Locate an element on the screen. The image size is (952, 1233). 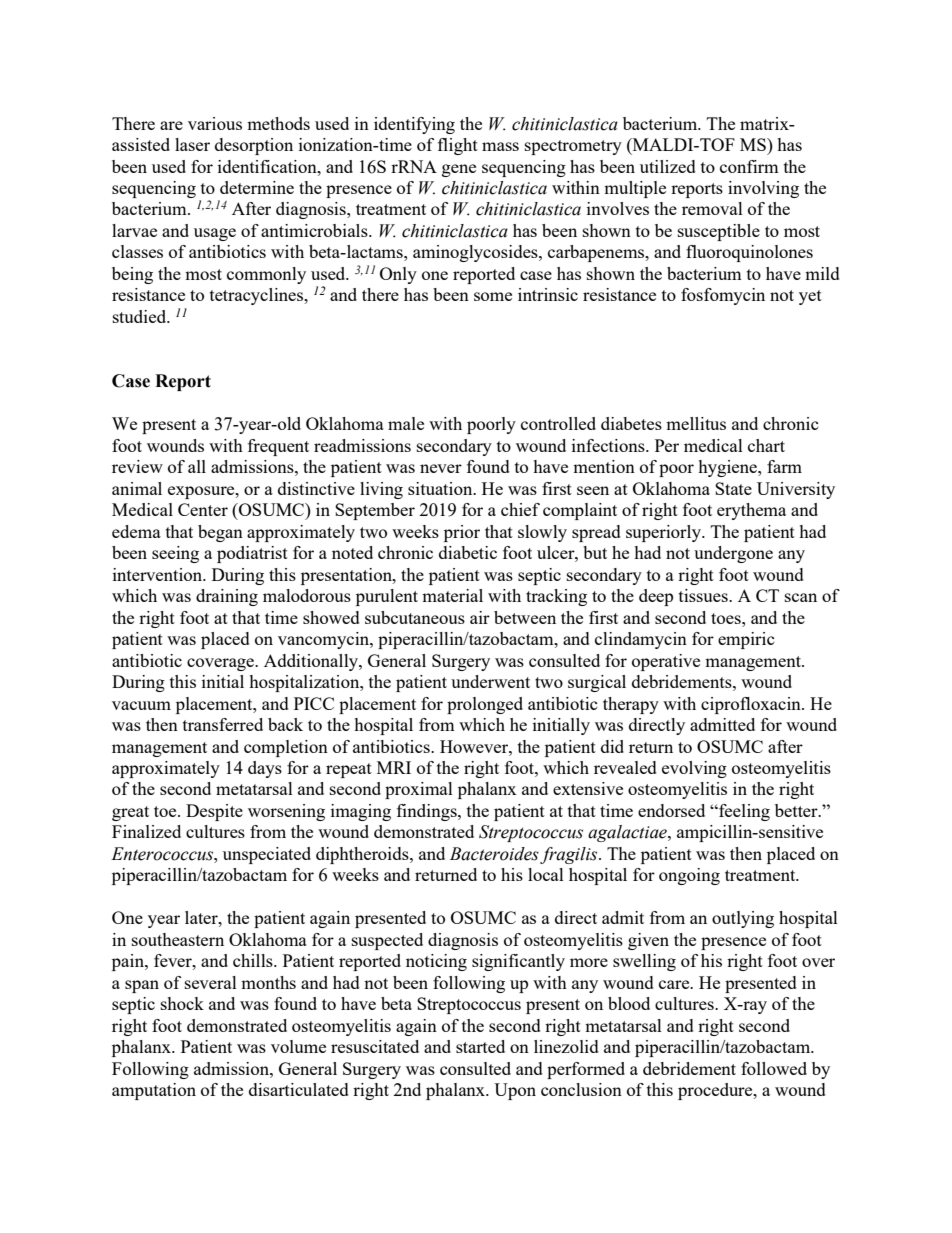
air is located at coordinates (480, 617).
